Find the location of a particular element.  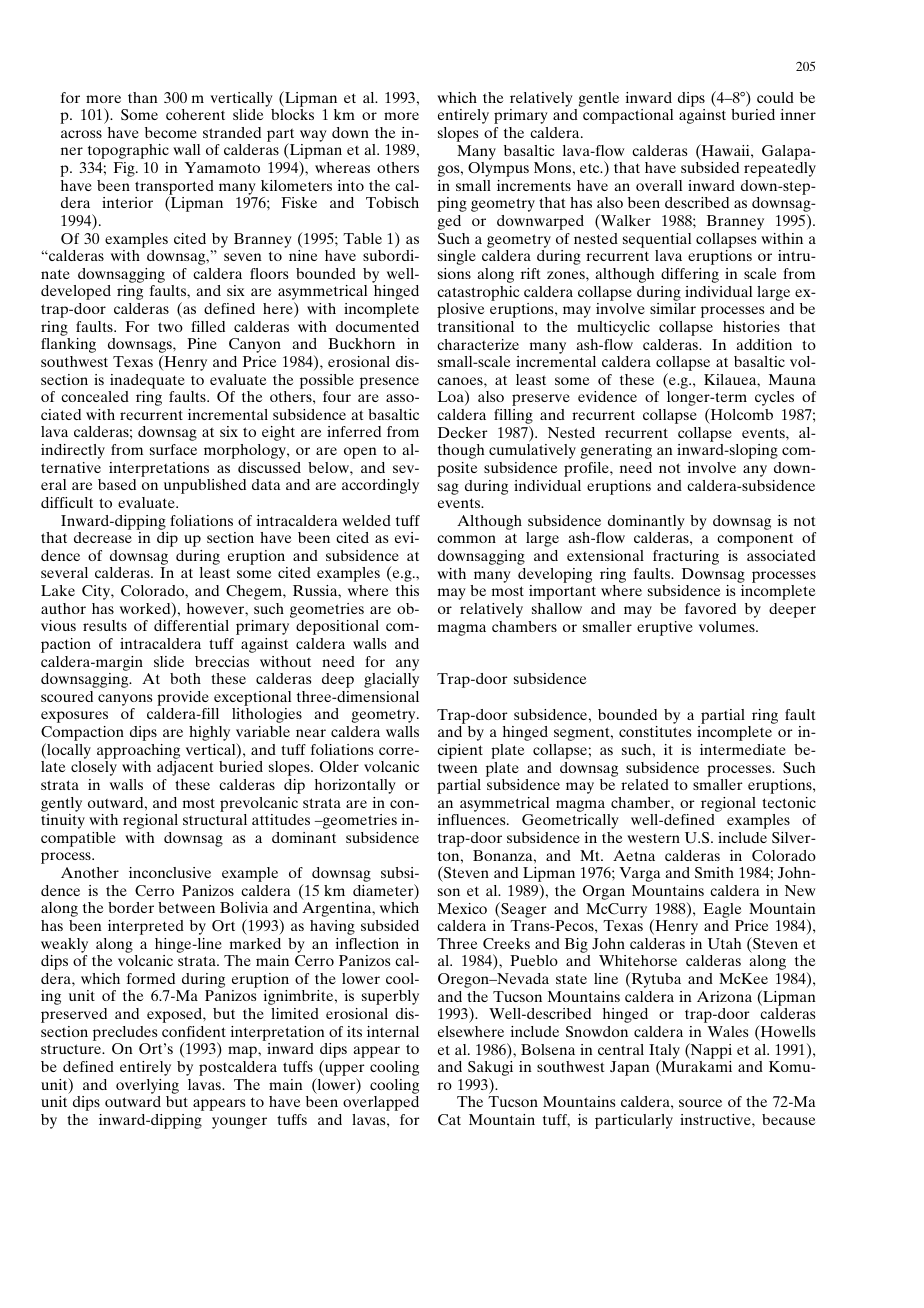

become is located at coordinates (171, 132).
